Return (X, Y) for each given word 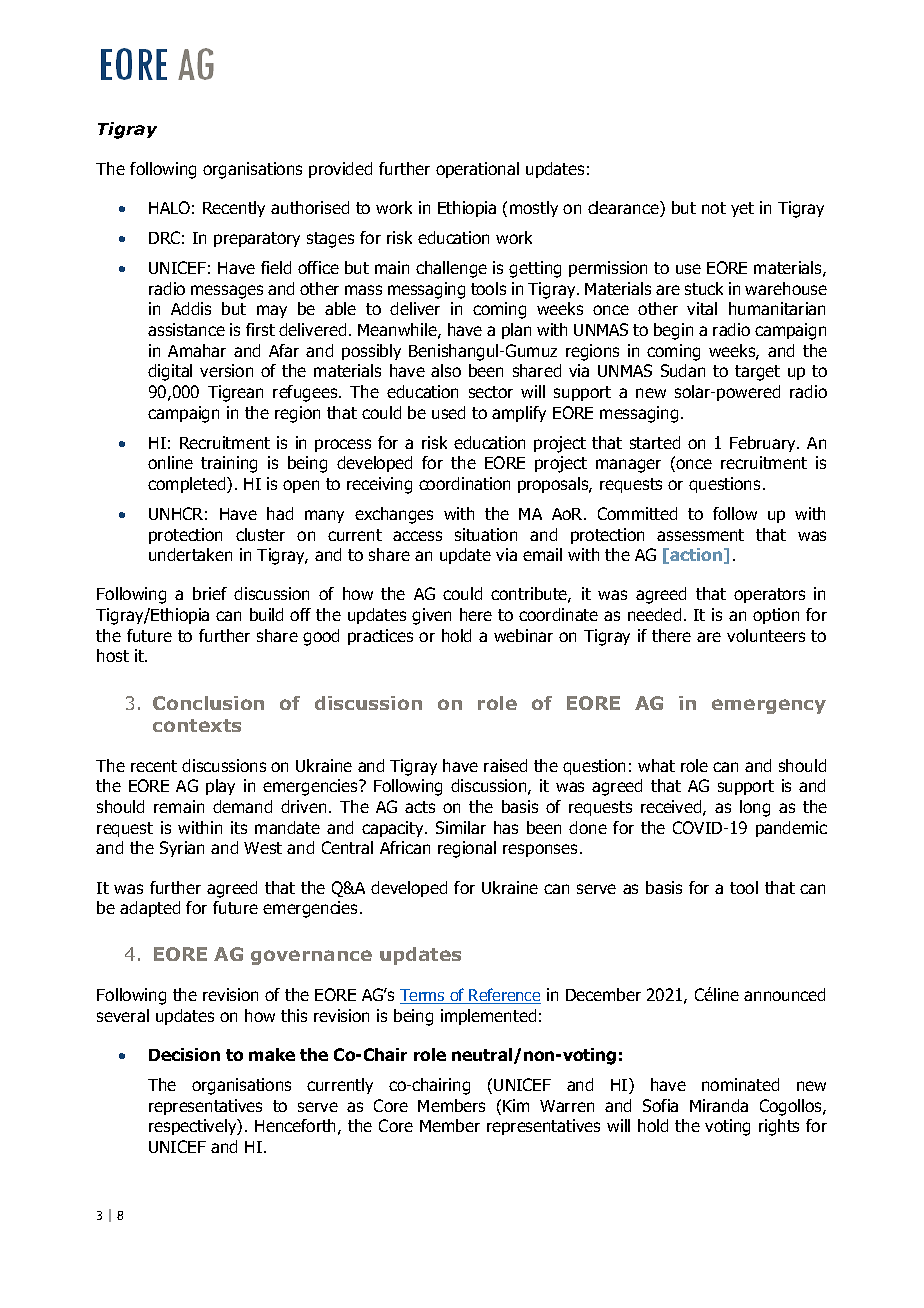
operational (477, 170)
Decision (184, 1054)
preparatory (257, 239)
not (714, 208)
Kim (516, 1105)
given (431, 616)
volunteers (766, 635)
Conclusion (208, 703)
